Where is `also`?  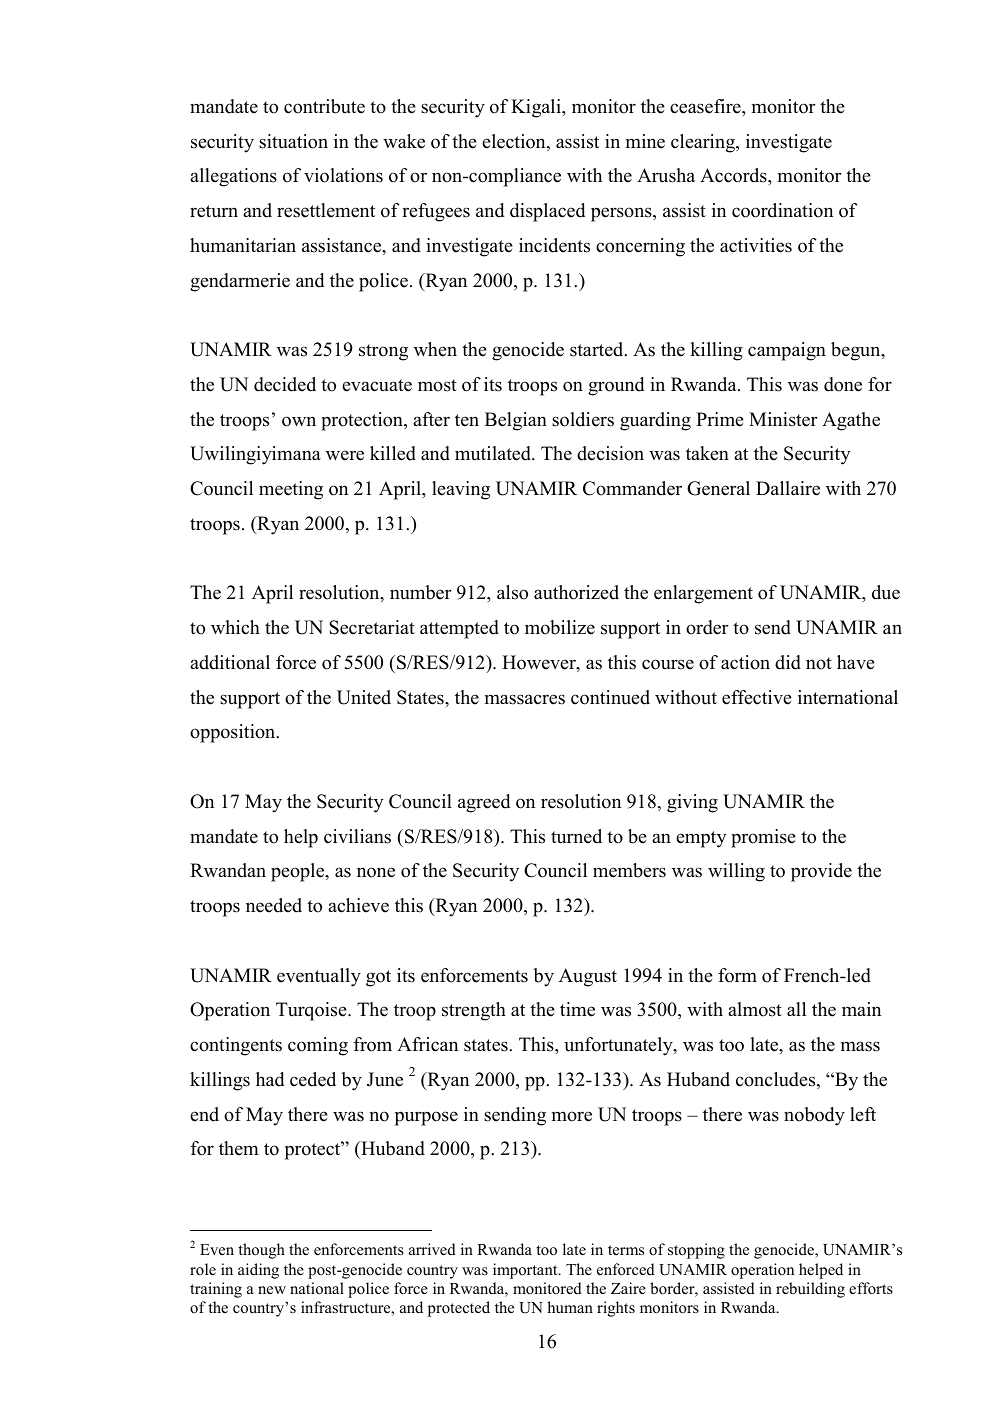 also is located at coordinates (512, 592).
